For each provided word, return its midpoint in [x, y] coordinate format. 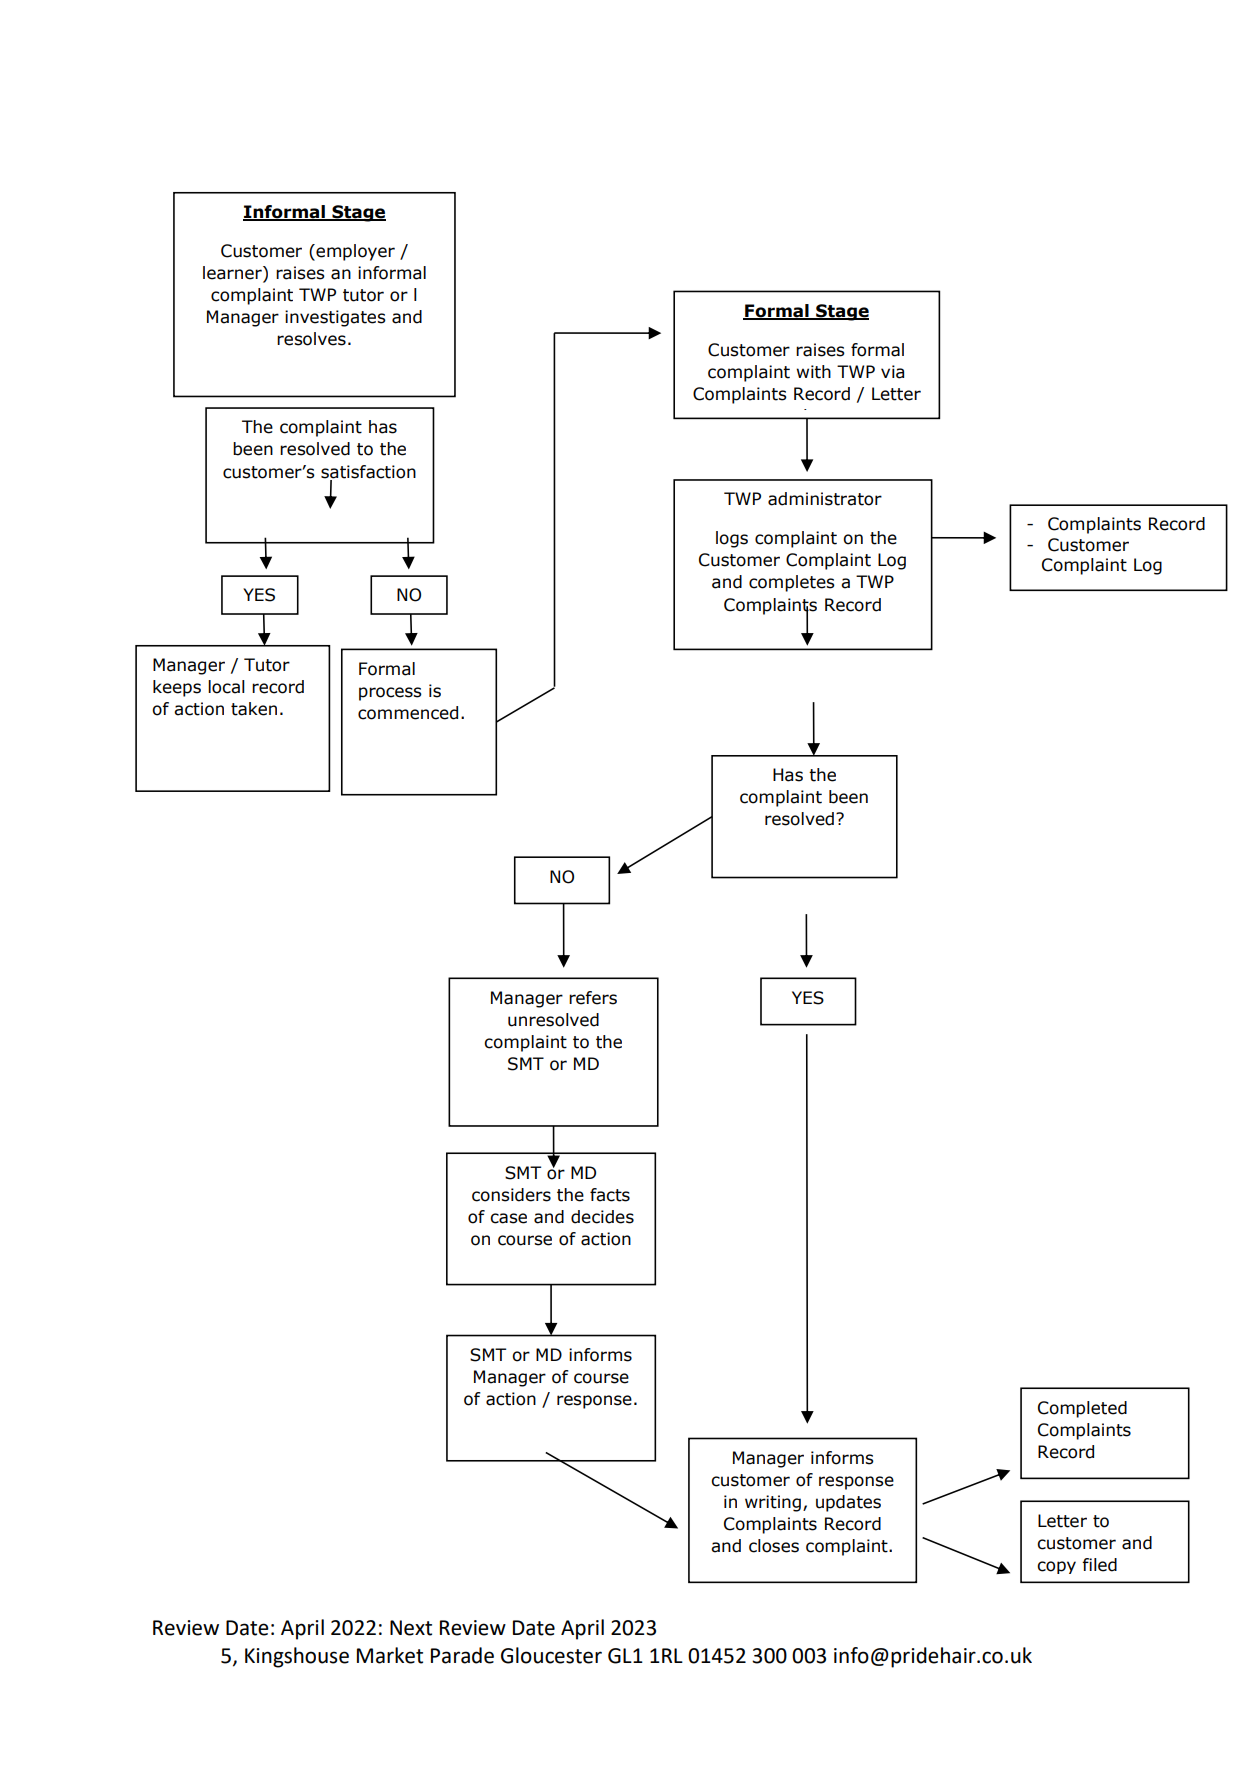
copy [1056, 1567]
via [892, 372]
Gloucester [551, 1655]
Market [390, 1655]
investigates [335, 318]
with [813, 372]
